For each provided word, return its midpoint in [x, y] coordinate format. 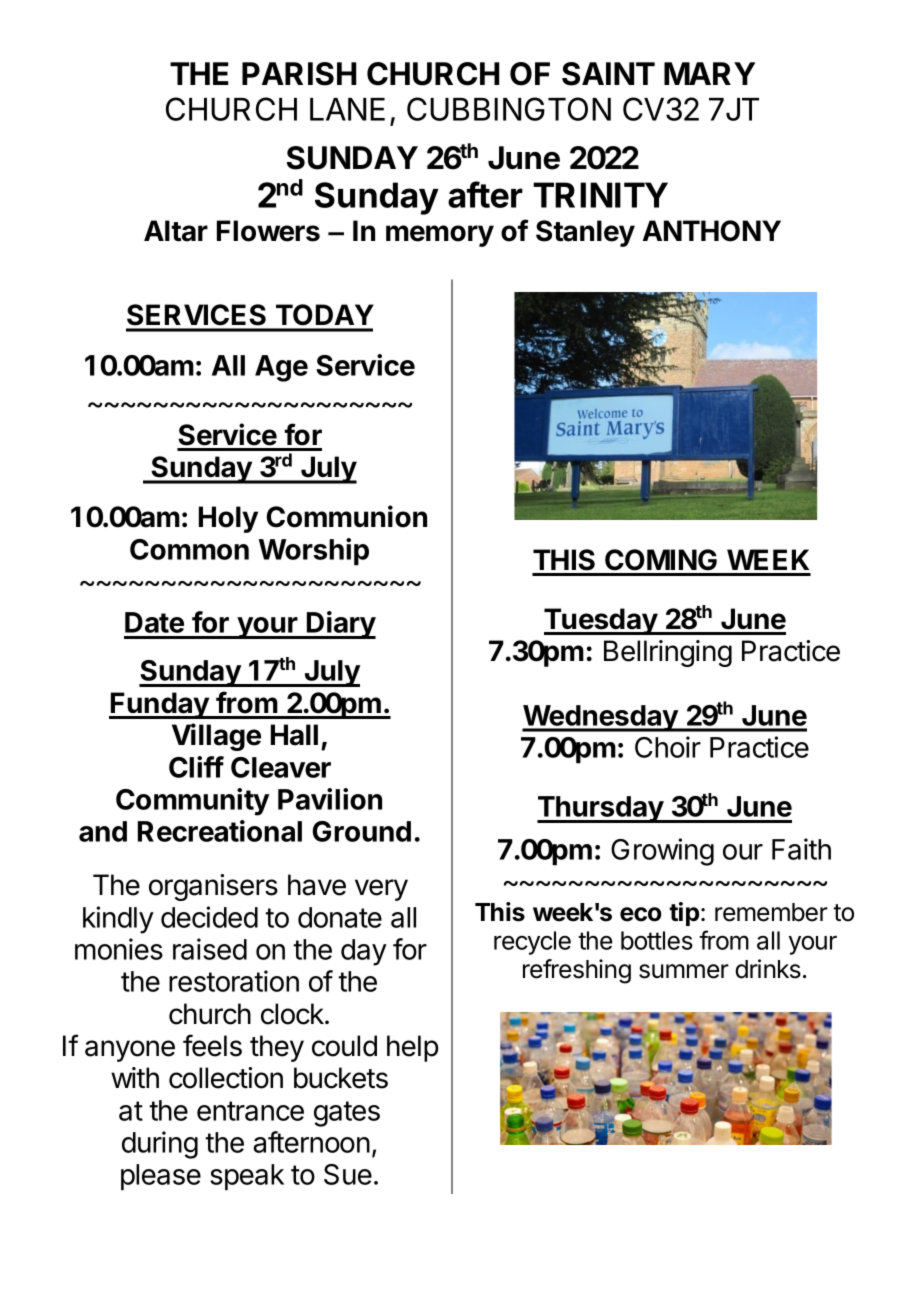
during [160, 1145]
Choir [668, 747]
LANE [347, 109]
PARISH [299, 74]
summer [684, 971]
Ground [362, 831]
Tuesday [601, 621]
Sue [348, 1174]
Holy [228, 519]
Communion [347, 516]
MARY [710, 73]
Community [192, 802]
